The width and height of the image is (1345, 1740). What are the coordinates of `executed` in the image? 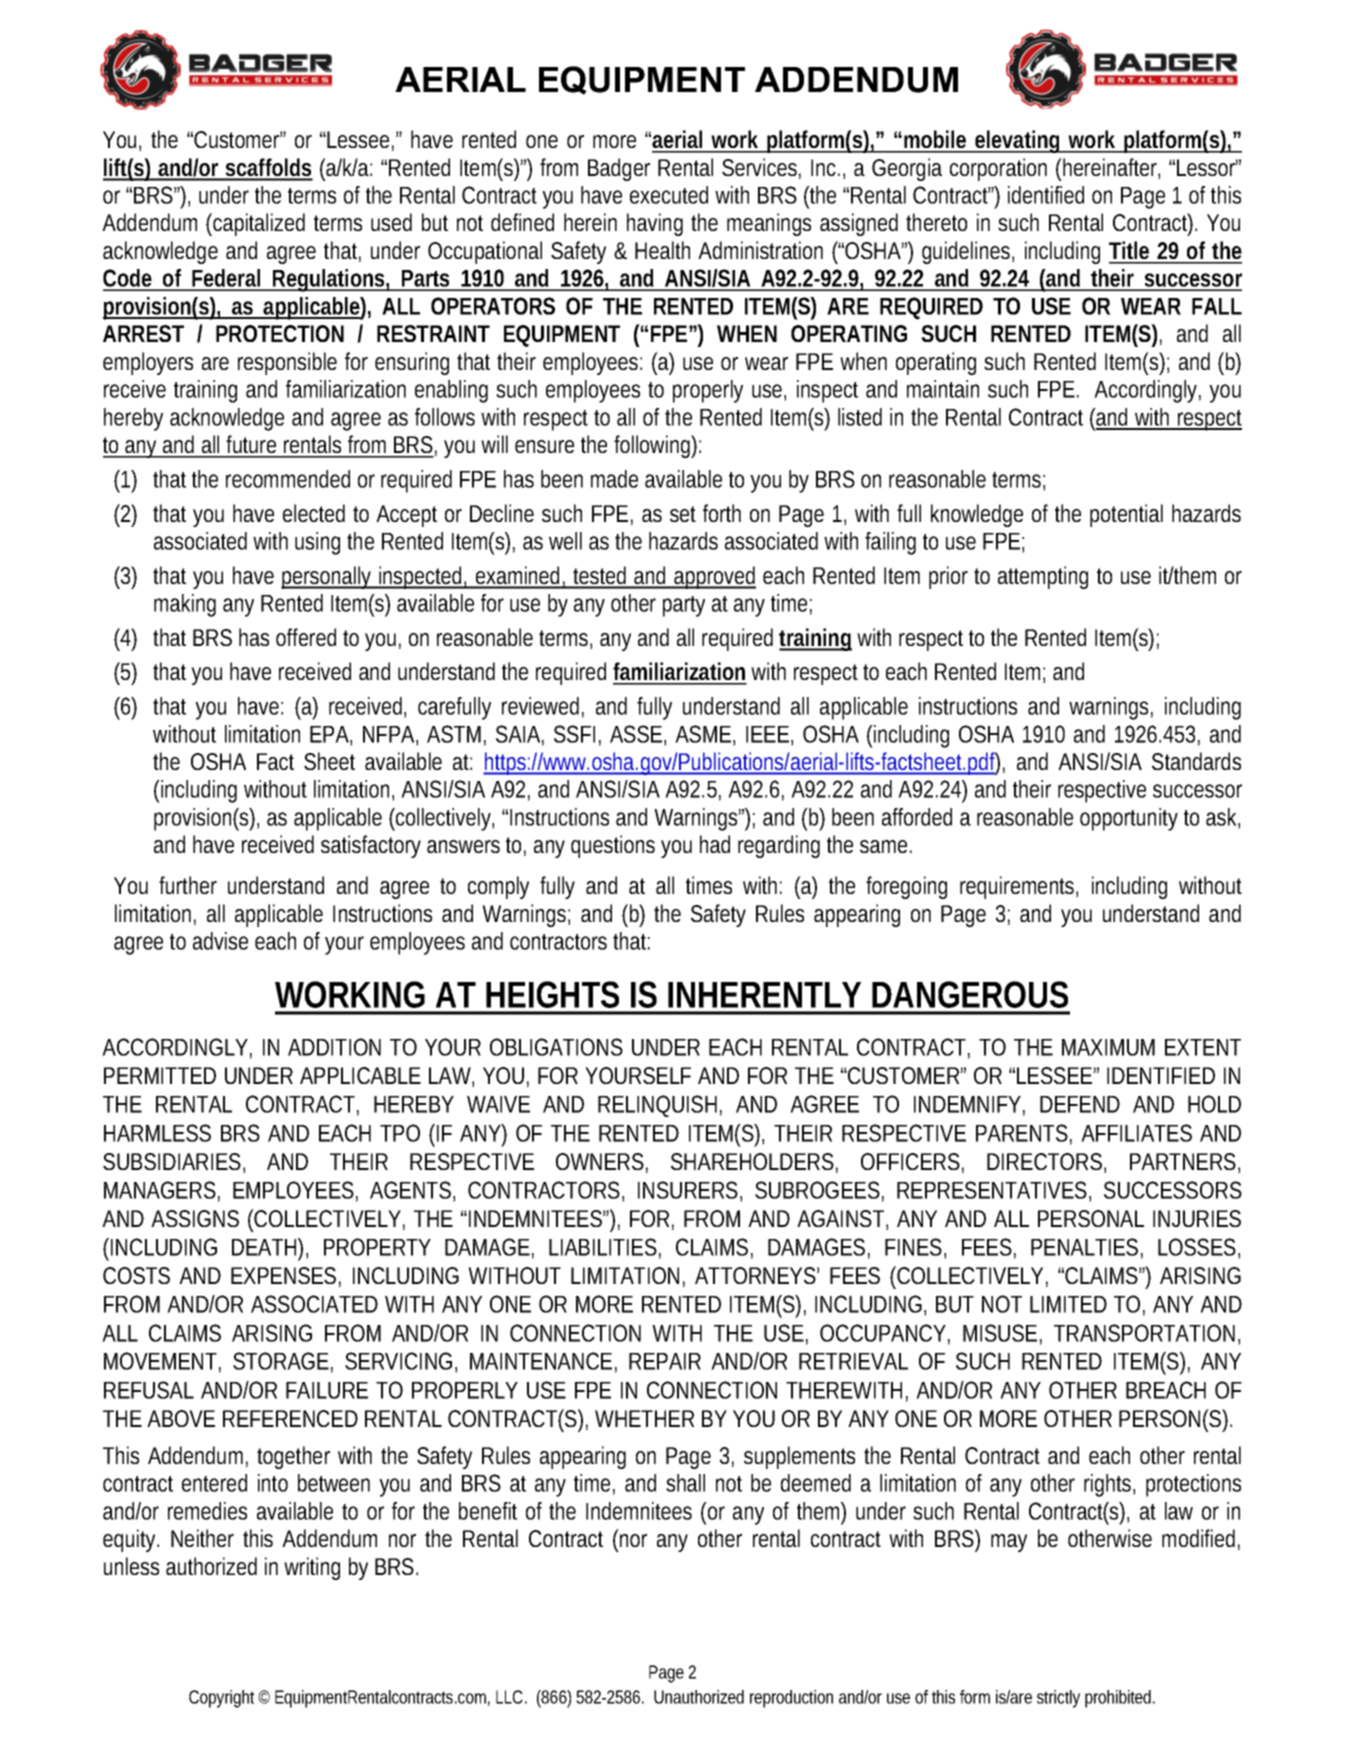 It's located at (669, 195).
